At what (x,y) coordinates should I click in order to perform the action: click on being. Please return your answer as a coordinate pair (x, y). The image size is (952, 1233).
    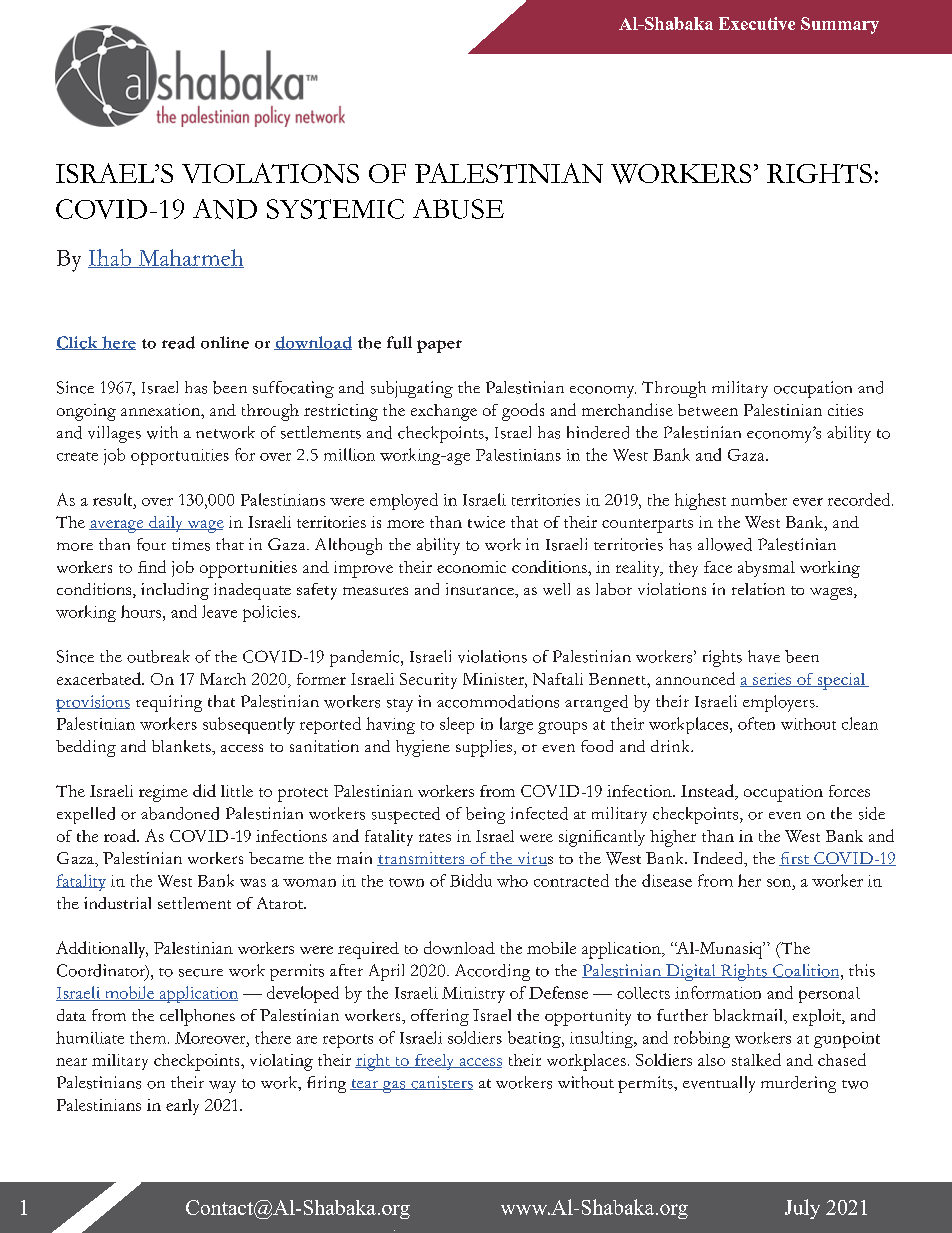
    Looking at the image, I should click on (485, 815).
